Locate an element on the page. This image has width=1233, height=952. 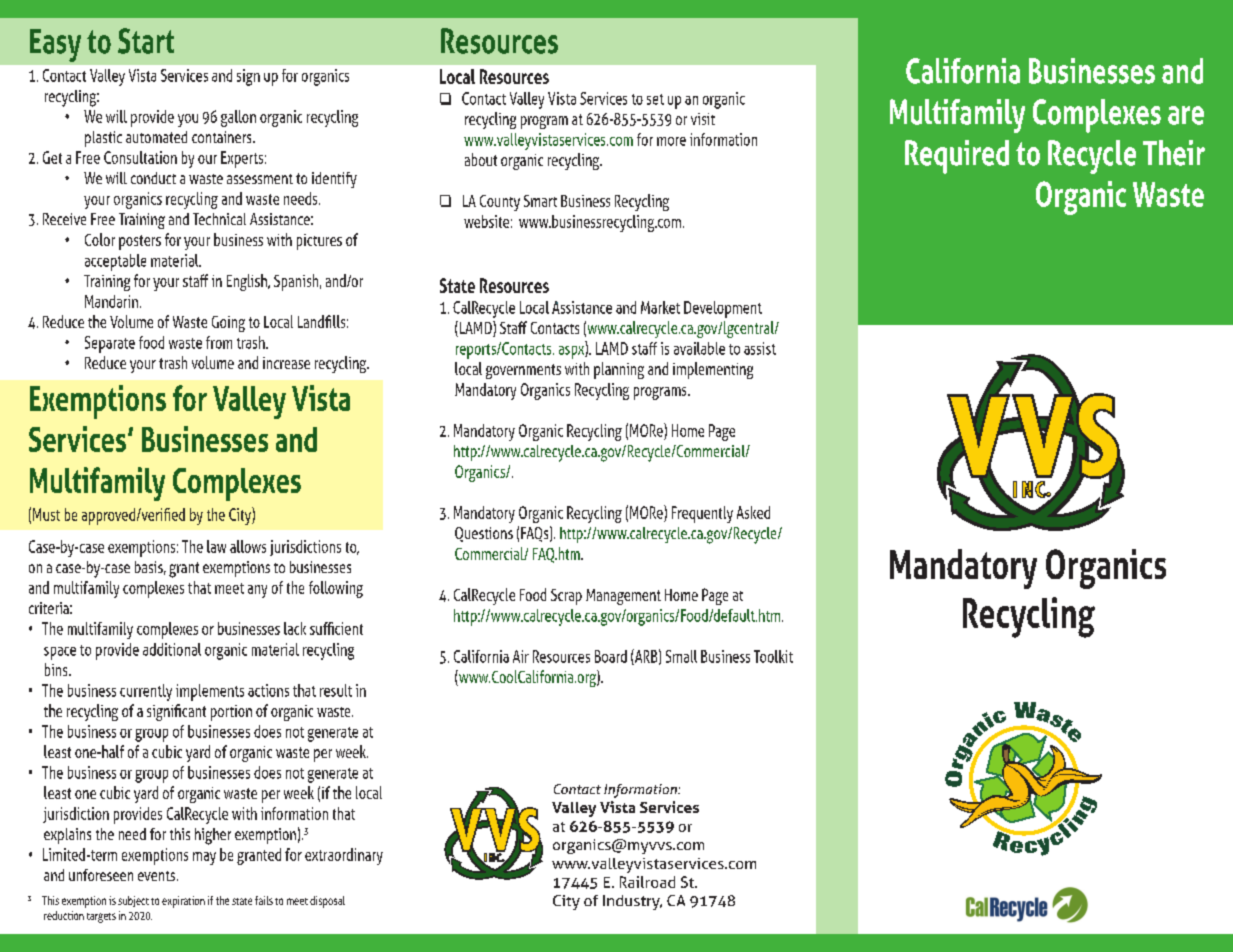
Start is located at coordinates (146, 41).
